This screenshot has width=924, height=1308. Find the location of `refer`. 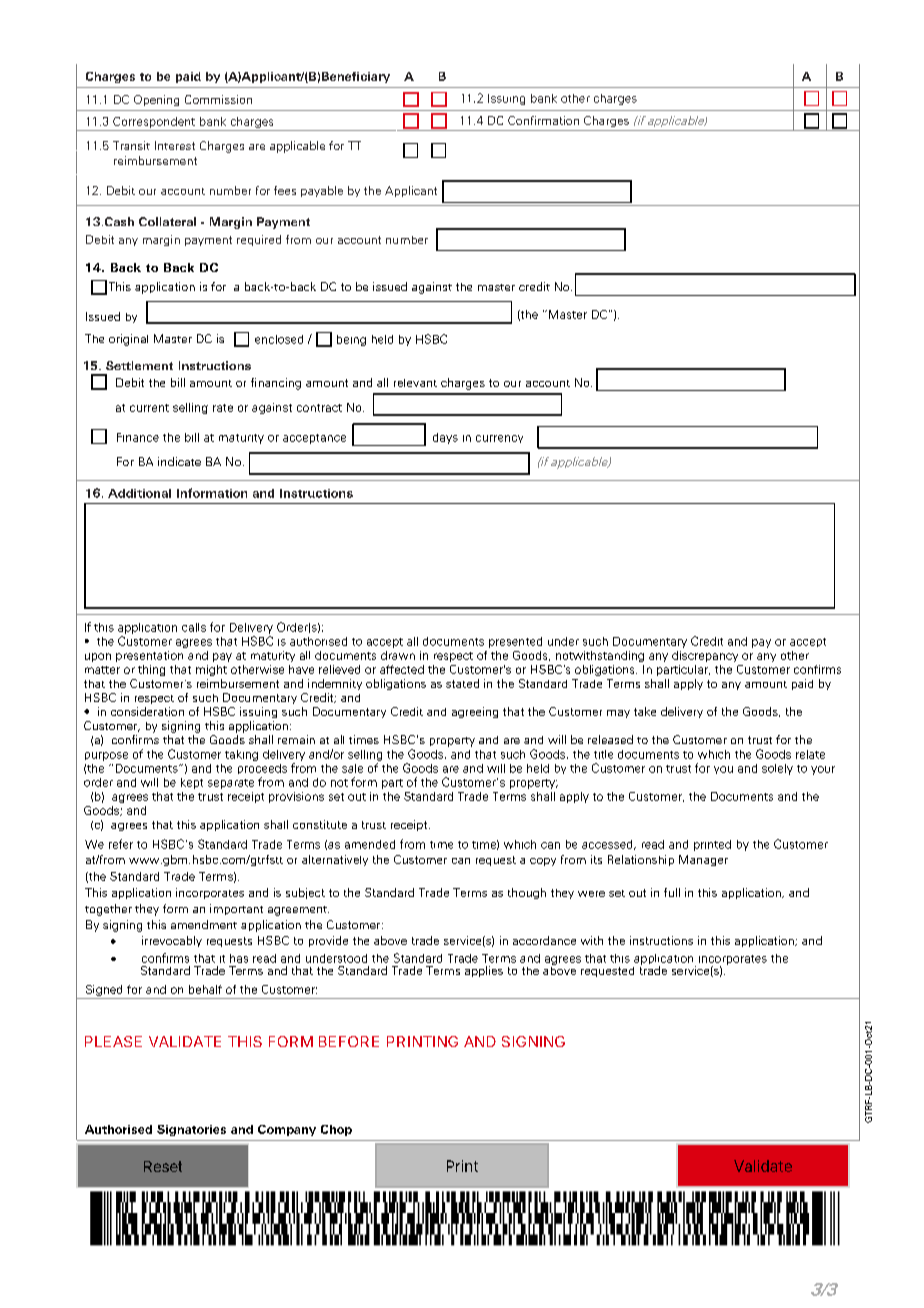

refer is located at coordinates (121, 844).
